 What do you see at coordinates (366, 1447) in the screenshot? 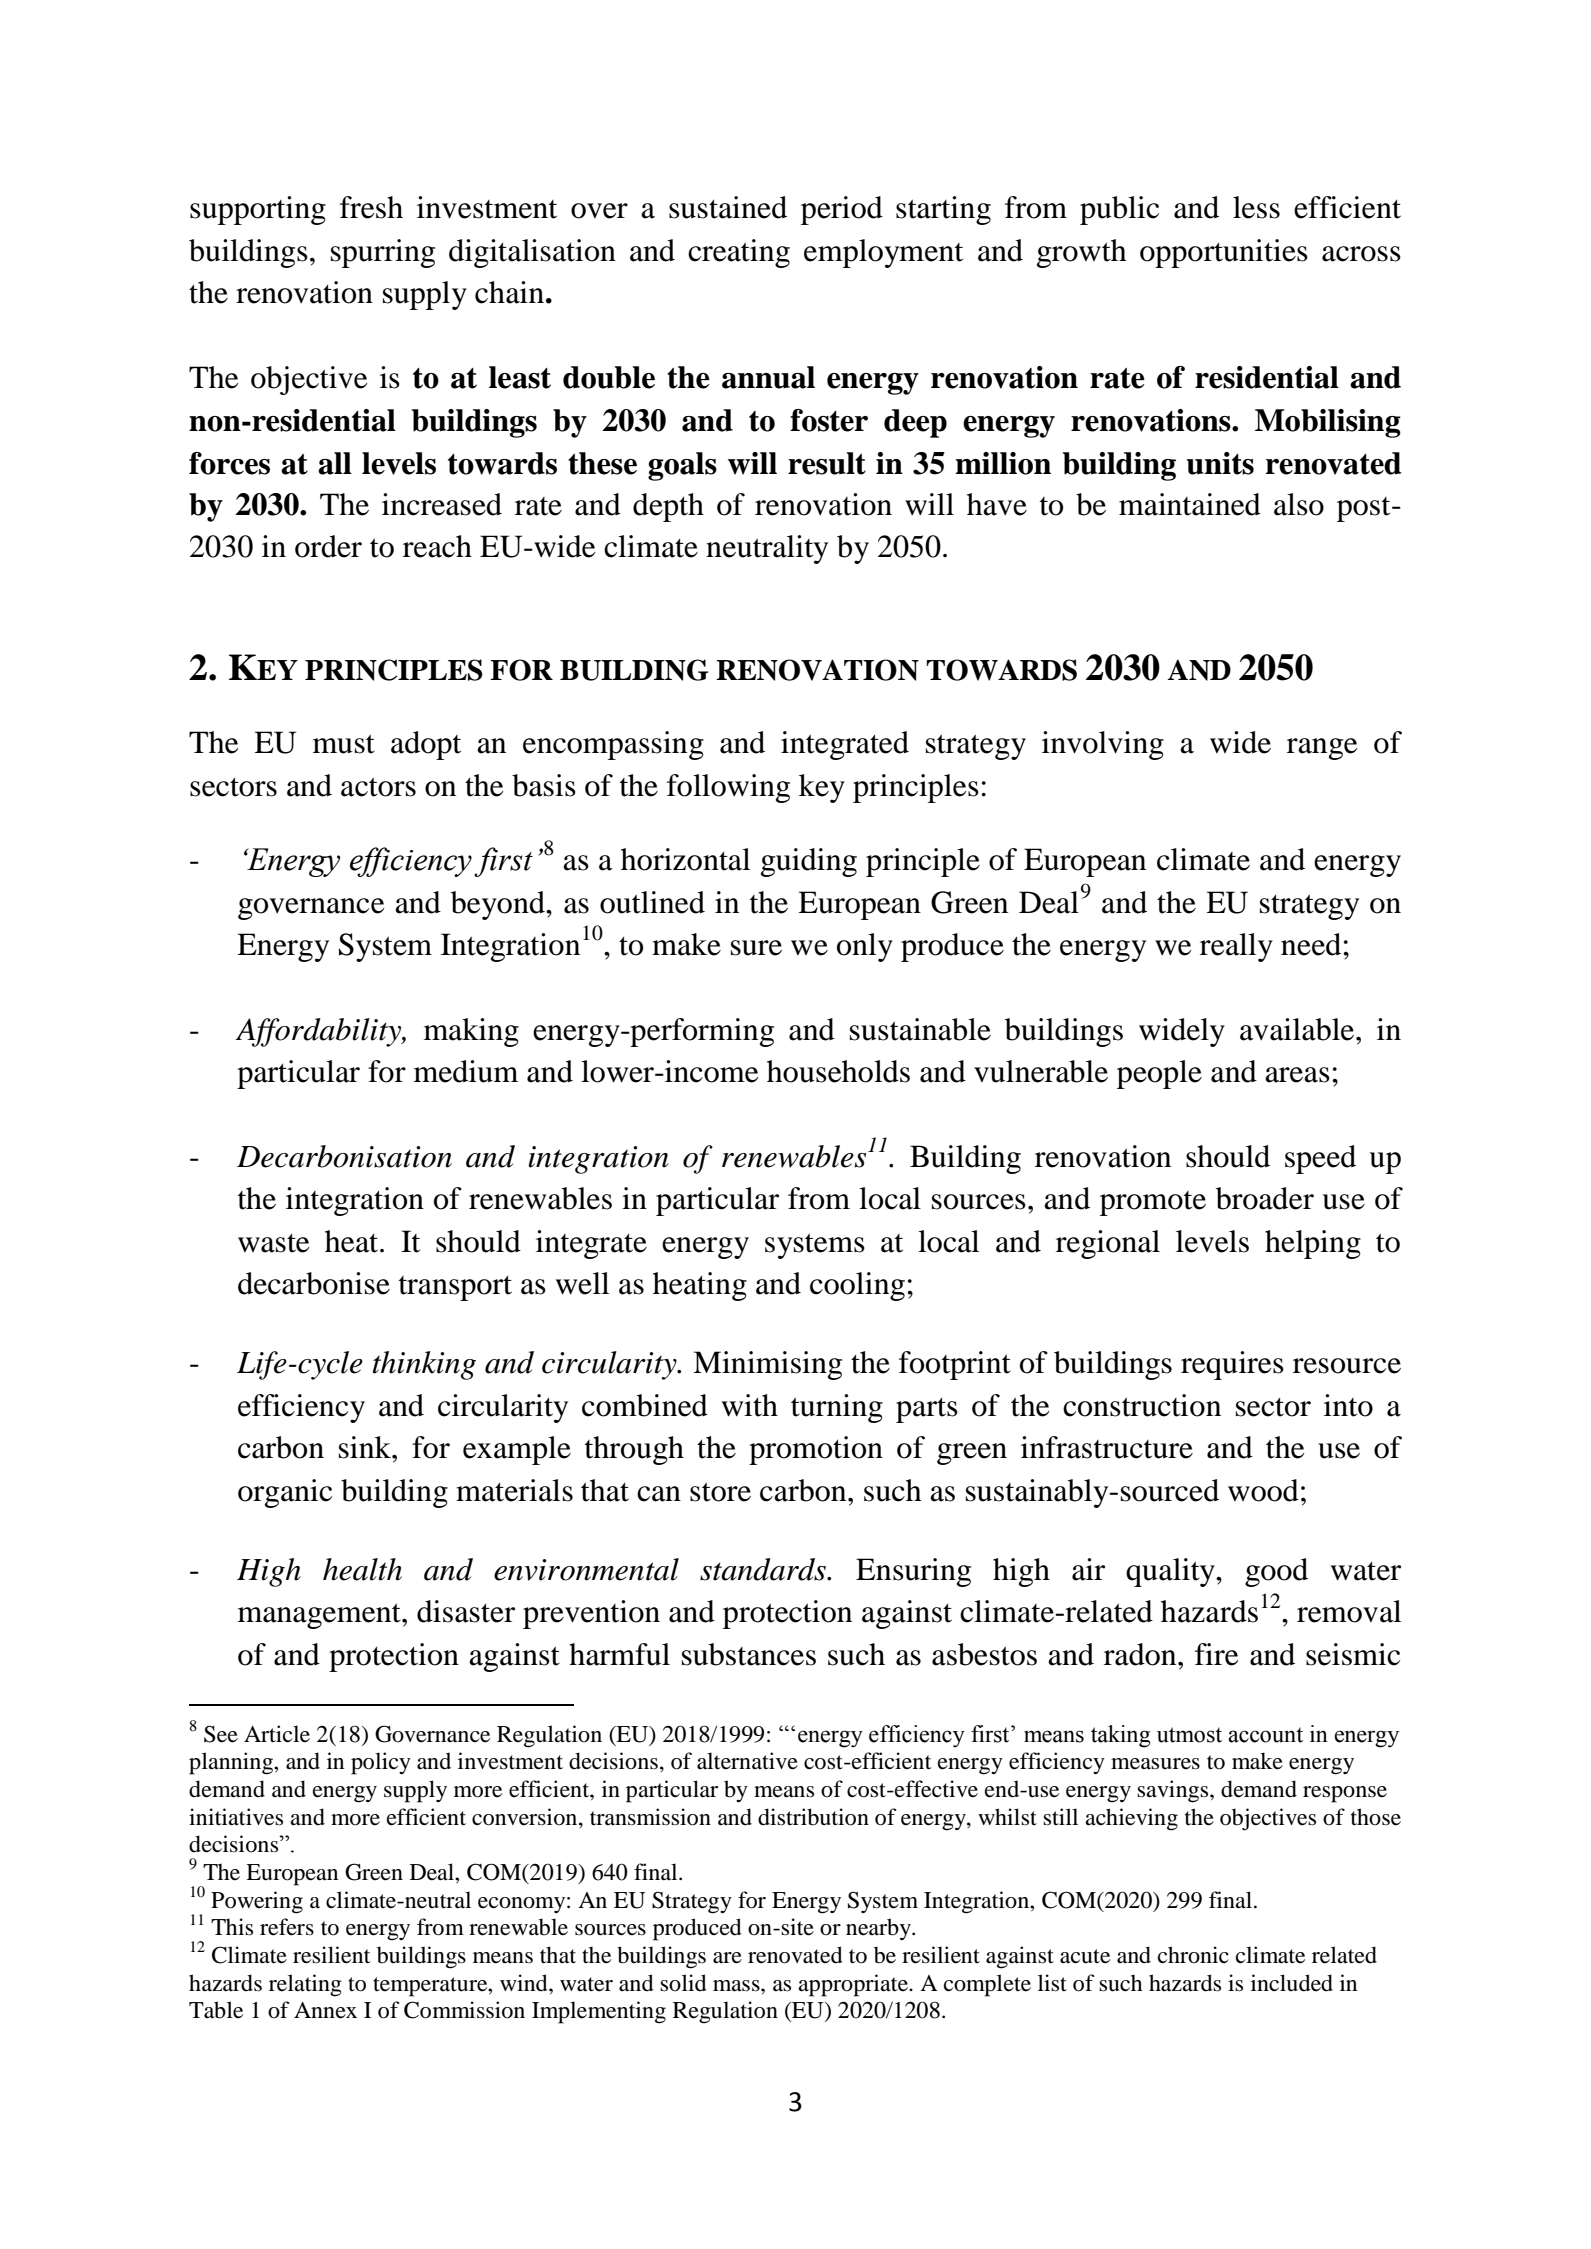
I see `sink` at bounding box center [366, 1447].
